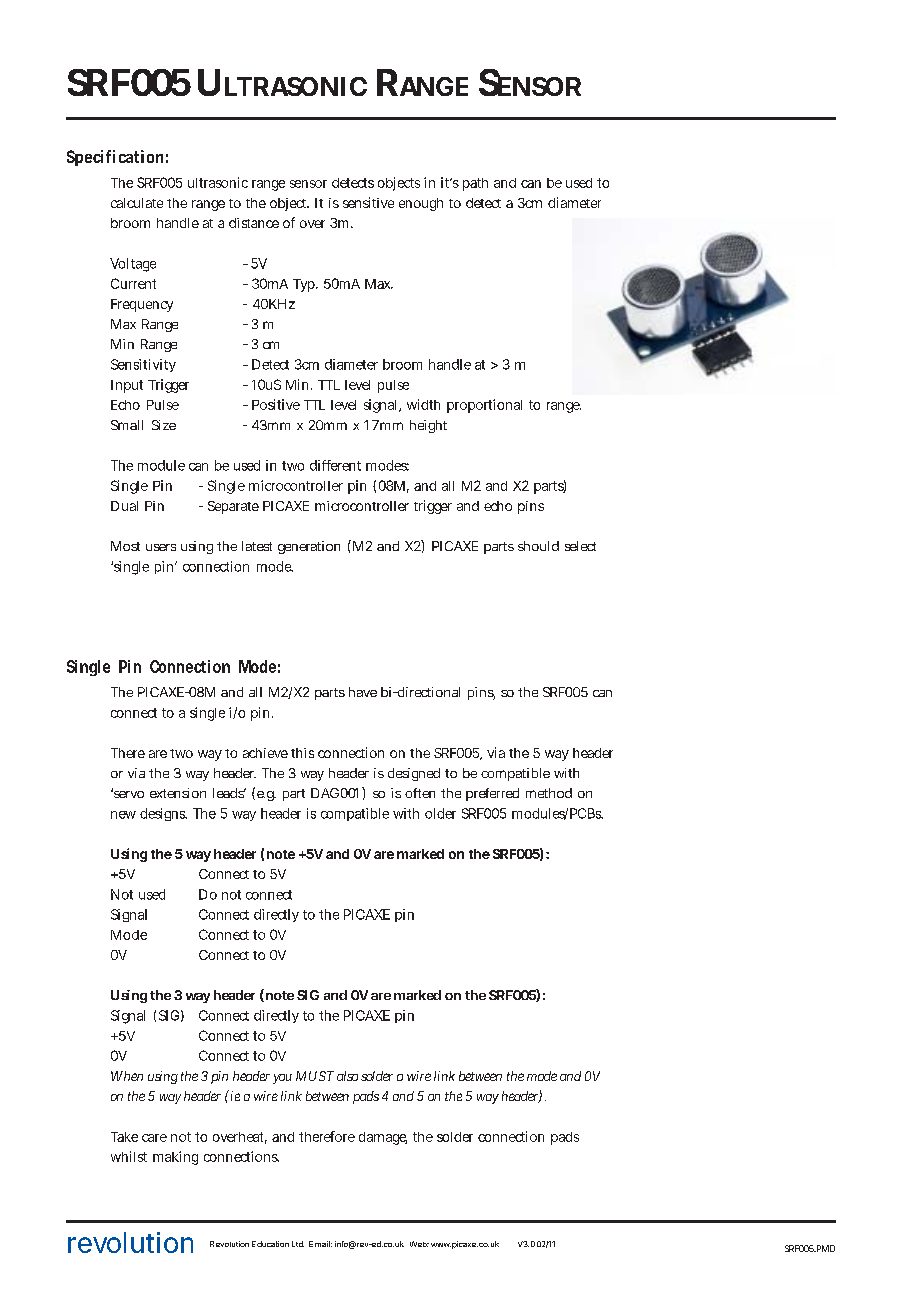 This screenshot has height=1308, width=924. I want to click on Size, so click(164, 425).
